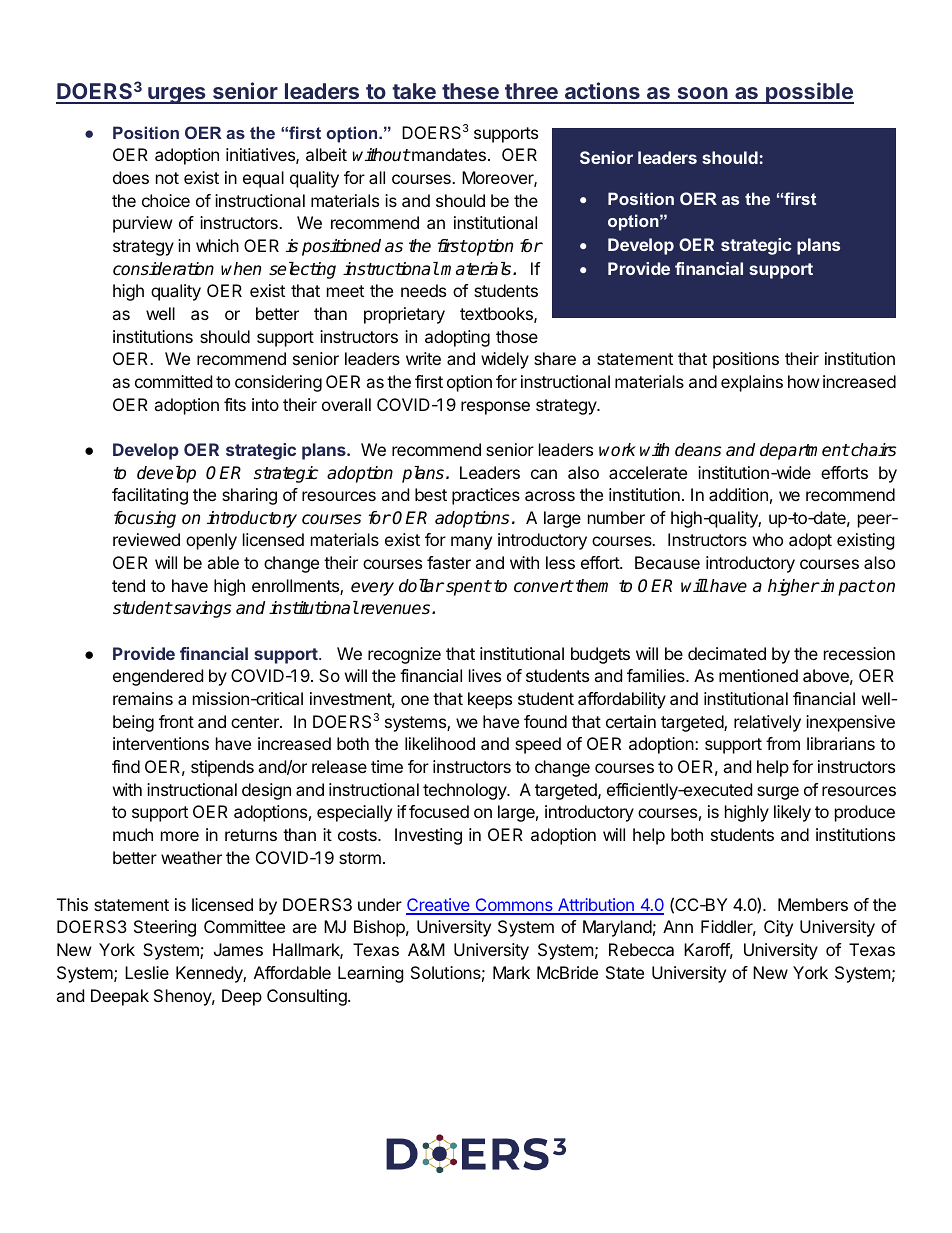  What do you see at coordinates (471, 543) in the screenshot?
I see `many` at bounding box center [471, 543].
